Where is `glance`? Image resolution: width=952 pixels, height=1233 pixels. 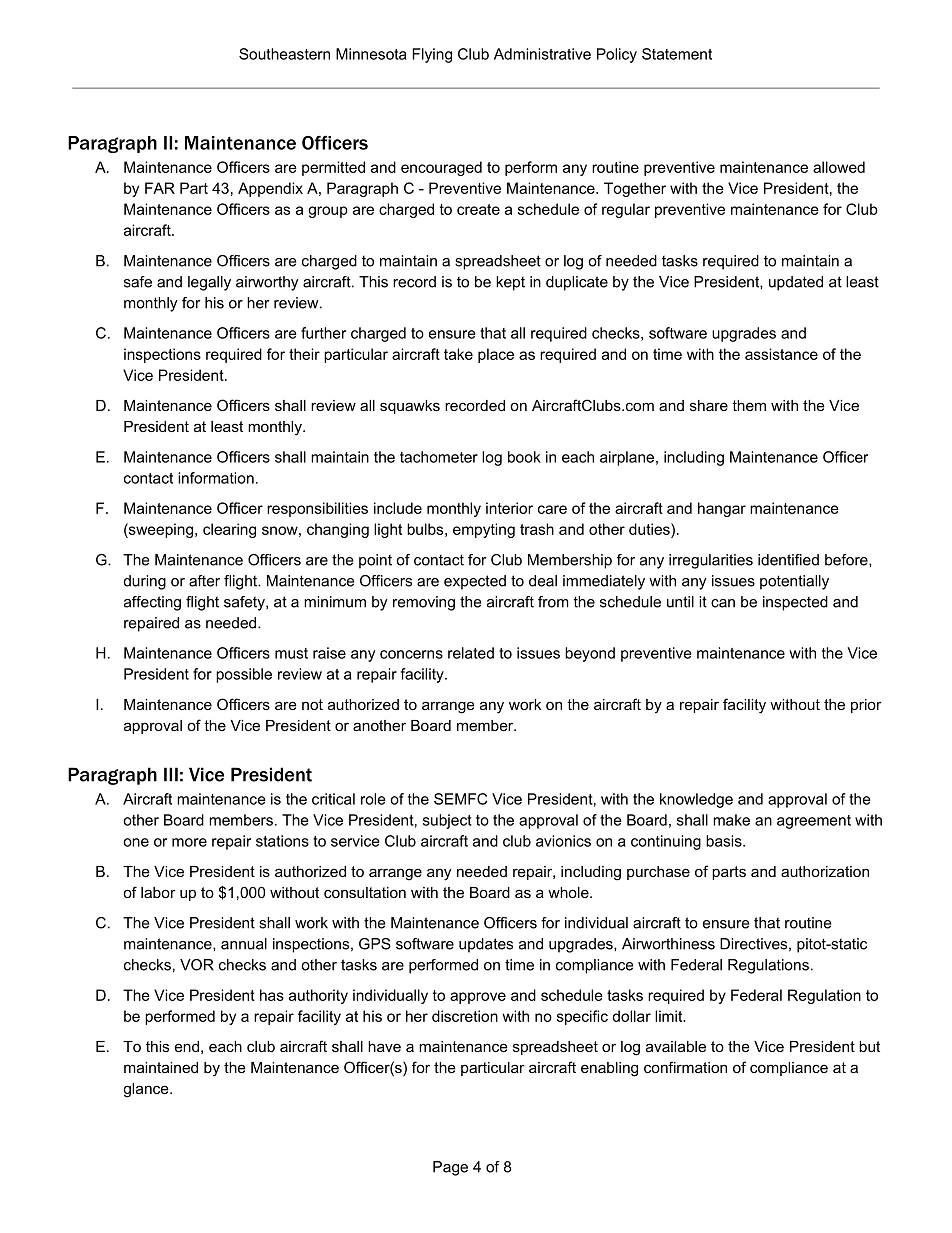
glance is located at coordinates (147, 1090).
